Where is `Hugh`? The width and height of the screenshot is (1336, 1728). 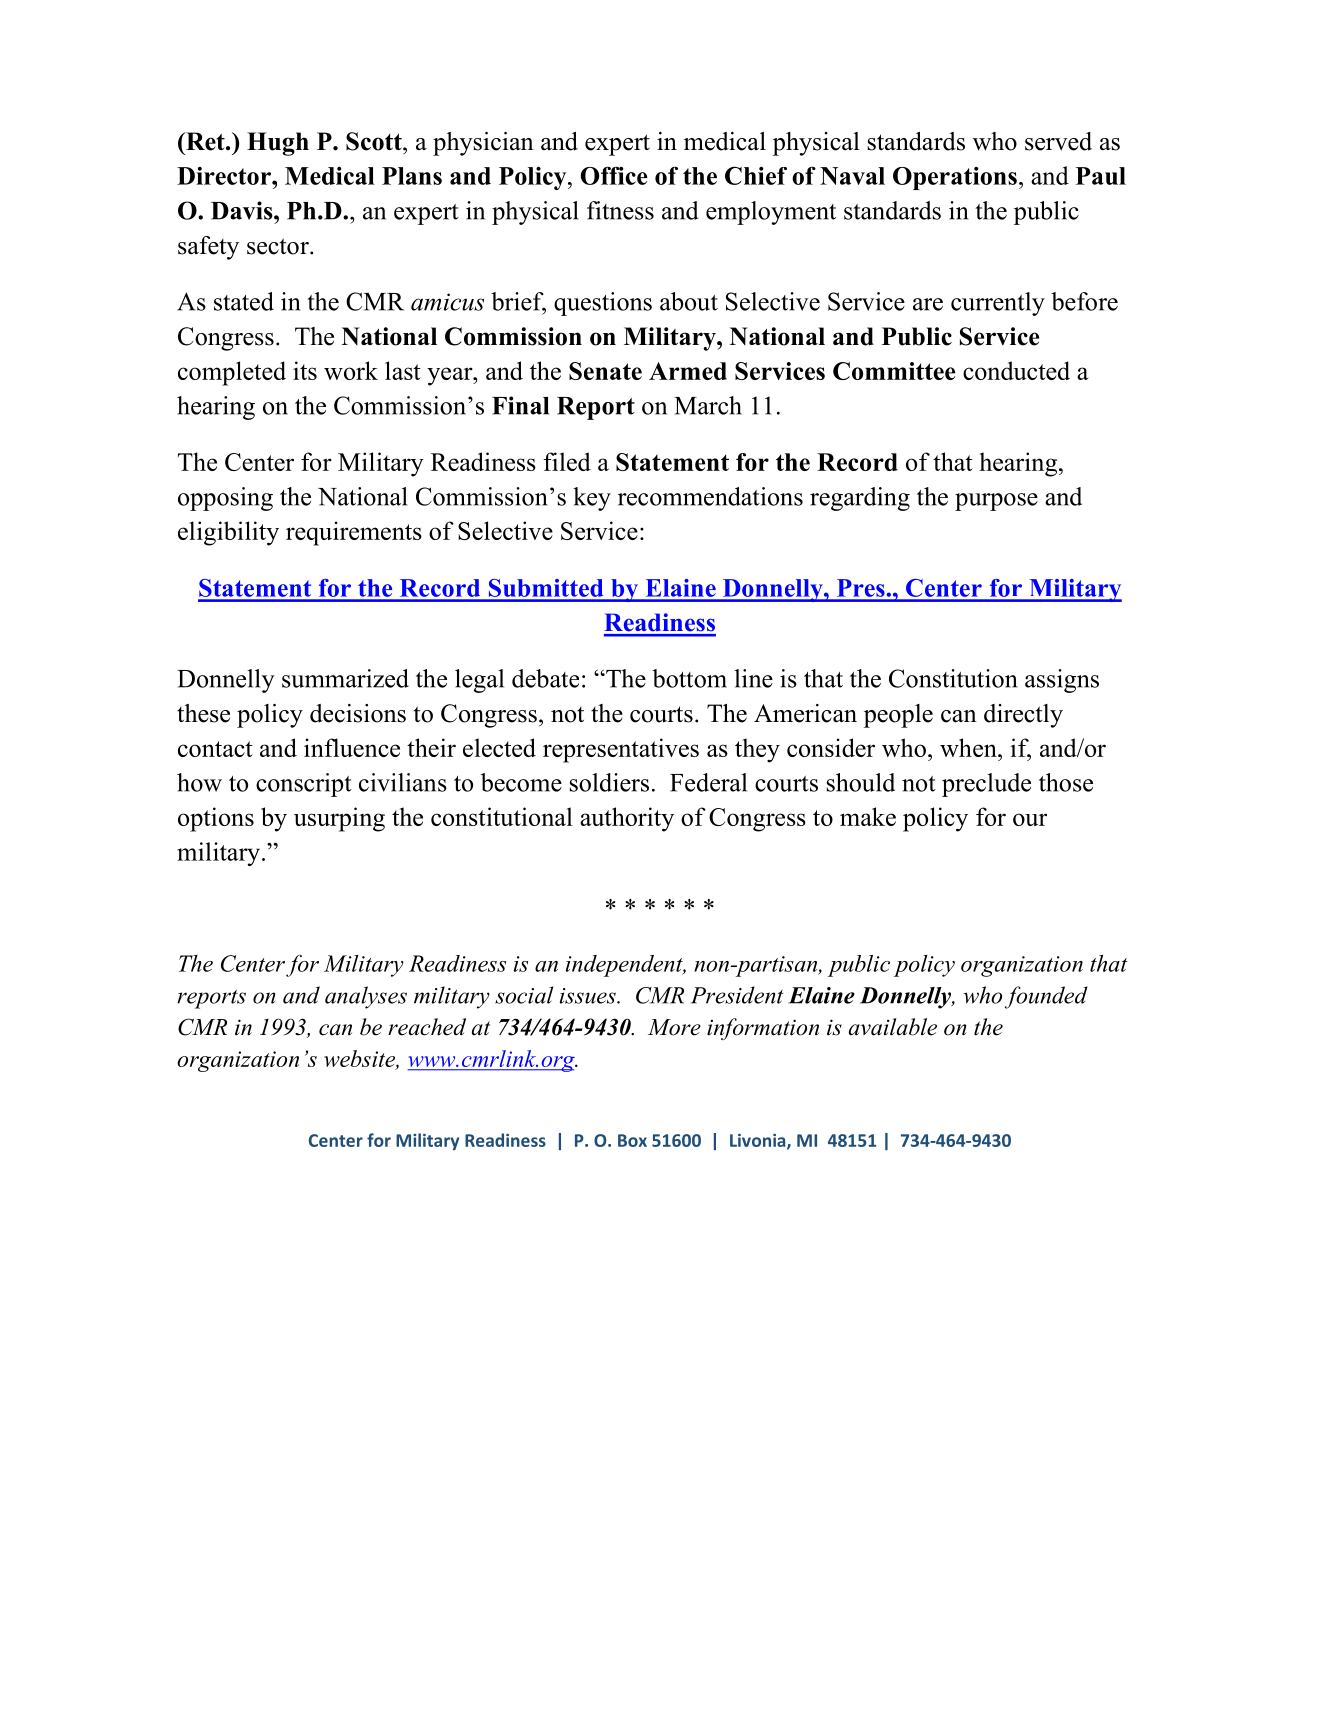 Hugh is located at coordinates (278, 144).
